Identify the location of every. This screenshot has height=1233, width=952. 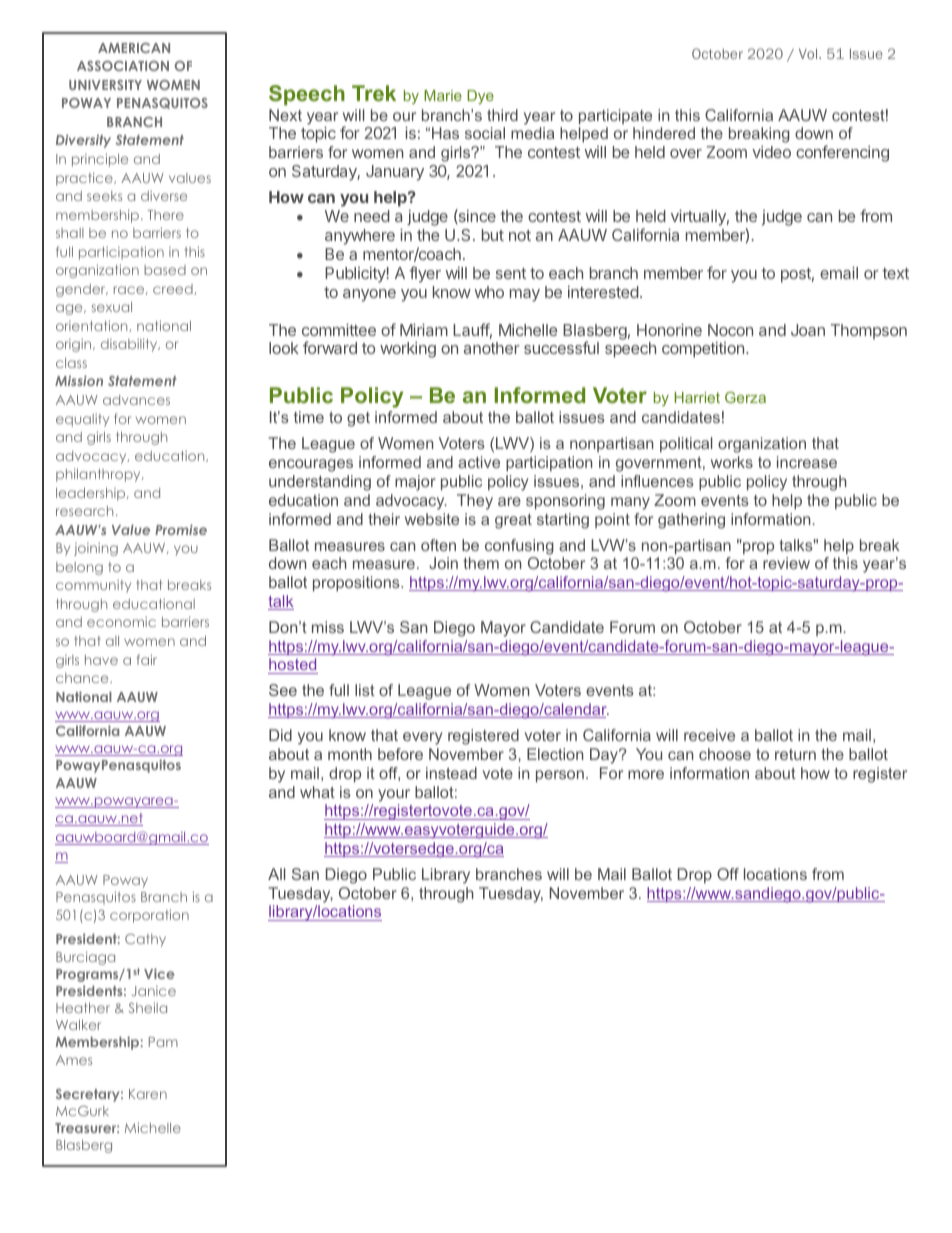
(422, 738).
